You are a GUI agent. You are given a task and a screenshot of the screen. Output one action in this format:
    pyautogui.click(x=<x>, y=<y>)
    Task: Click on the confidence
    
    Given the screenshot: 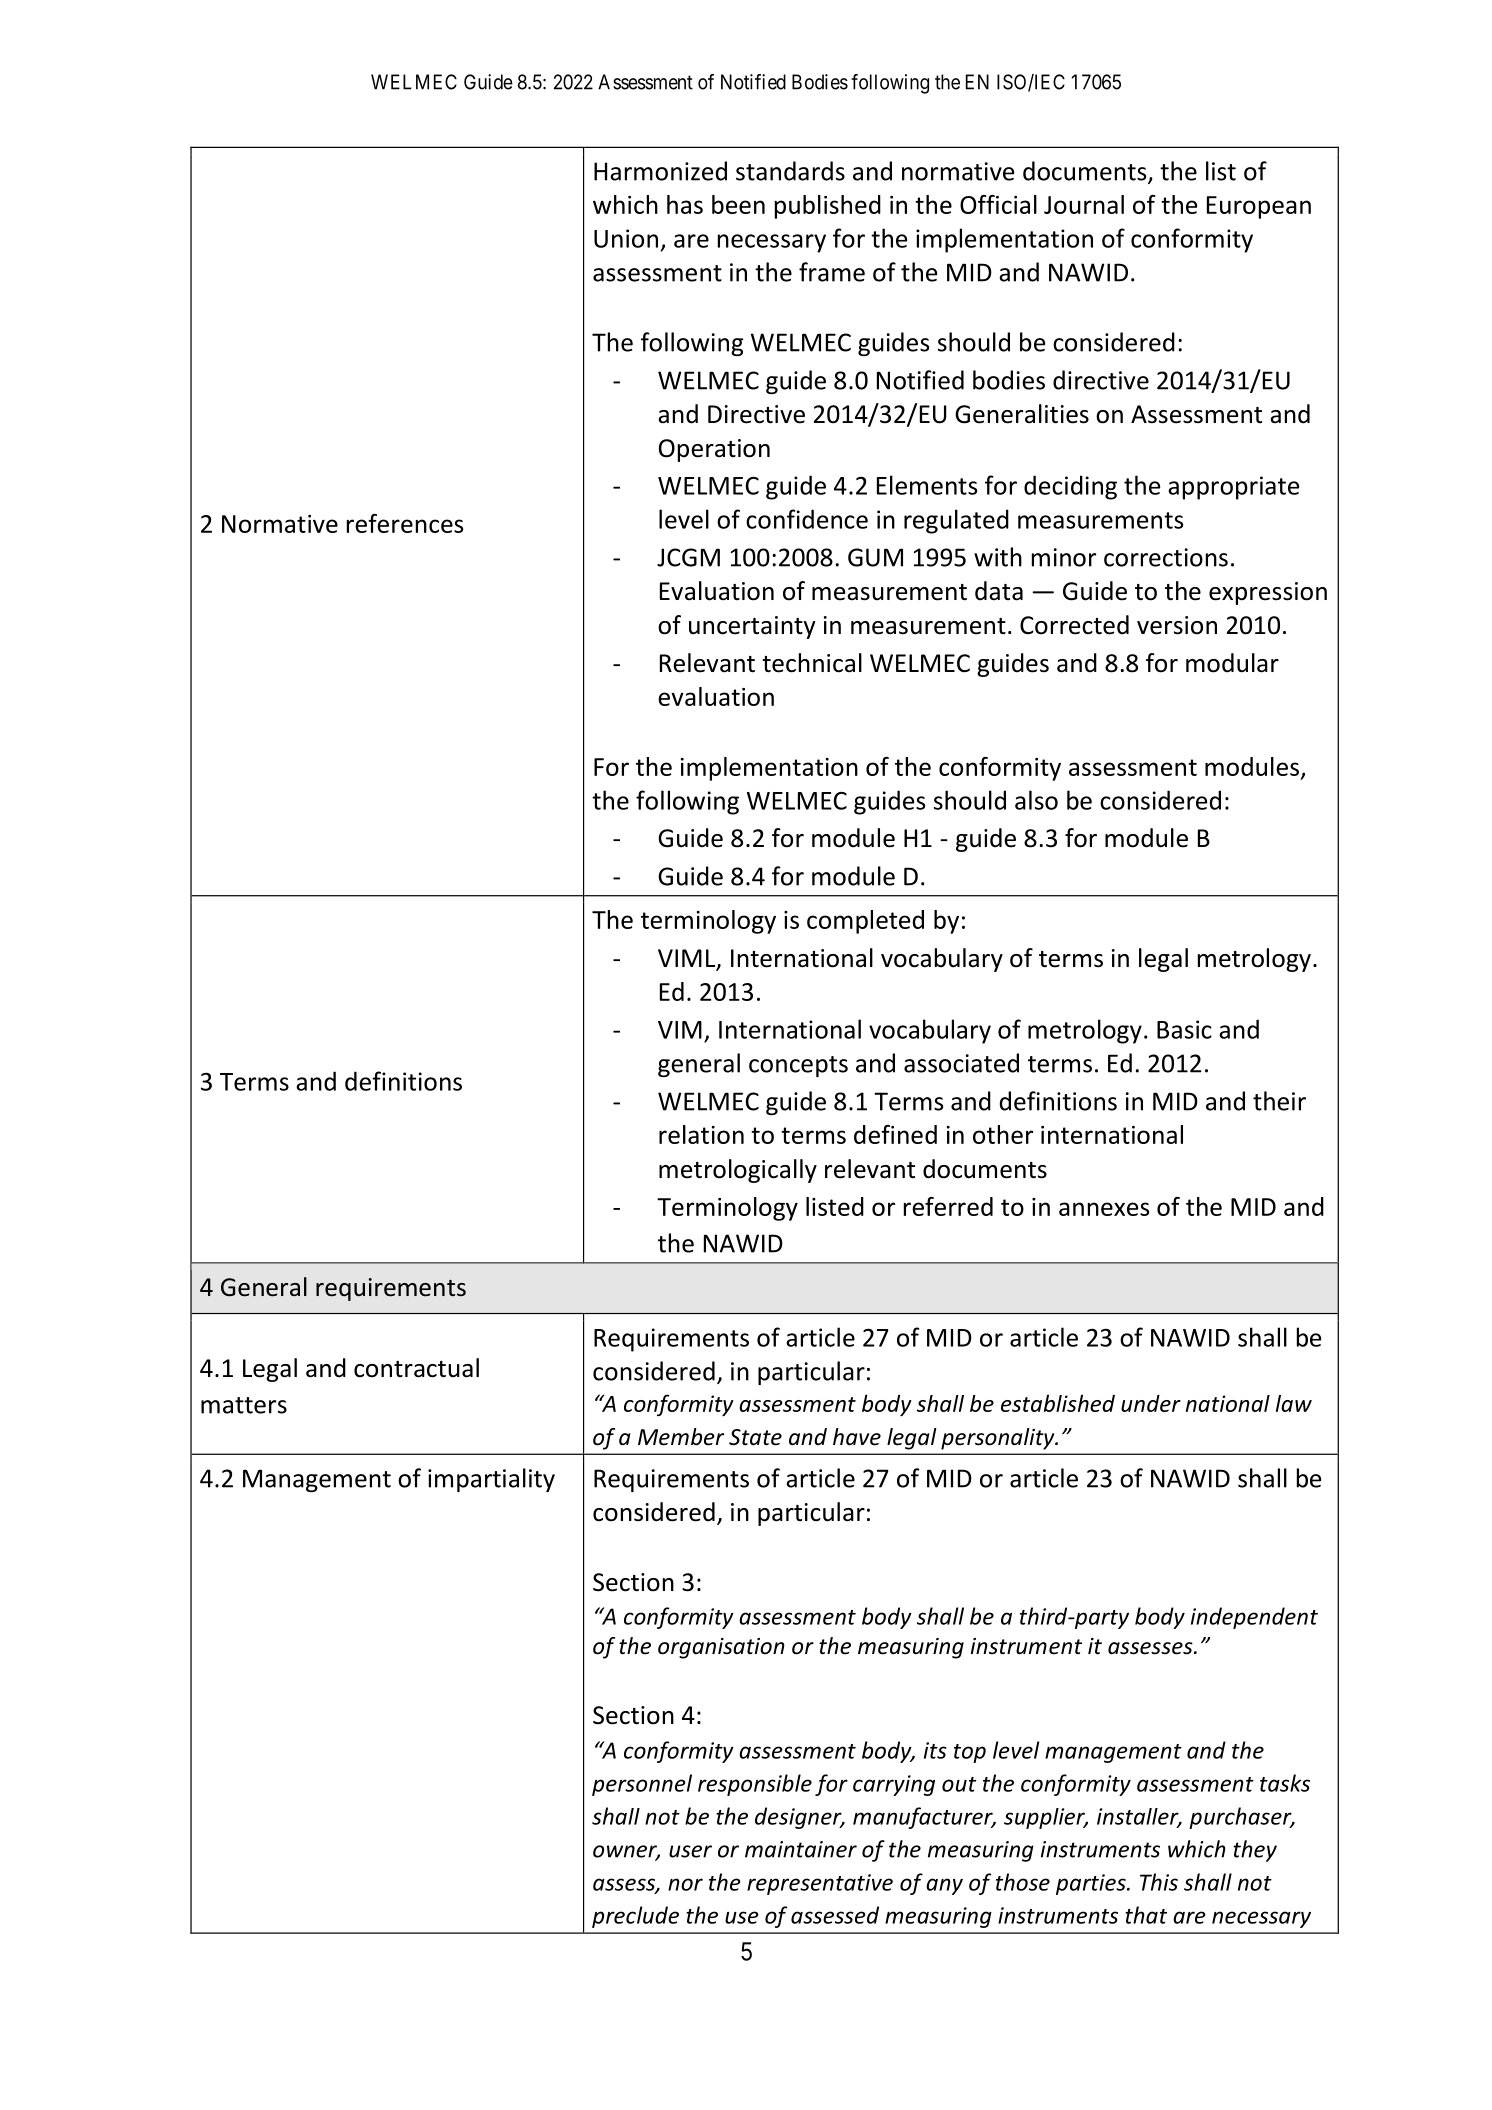 What is the action you would take?
    pyautogui.click(x=807, y=519)
